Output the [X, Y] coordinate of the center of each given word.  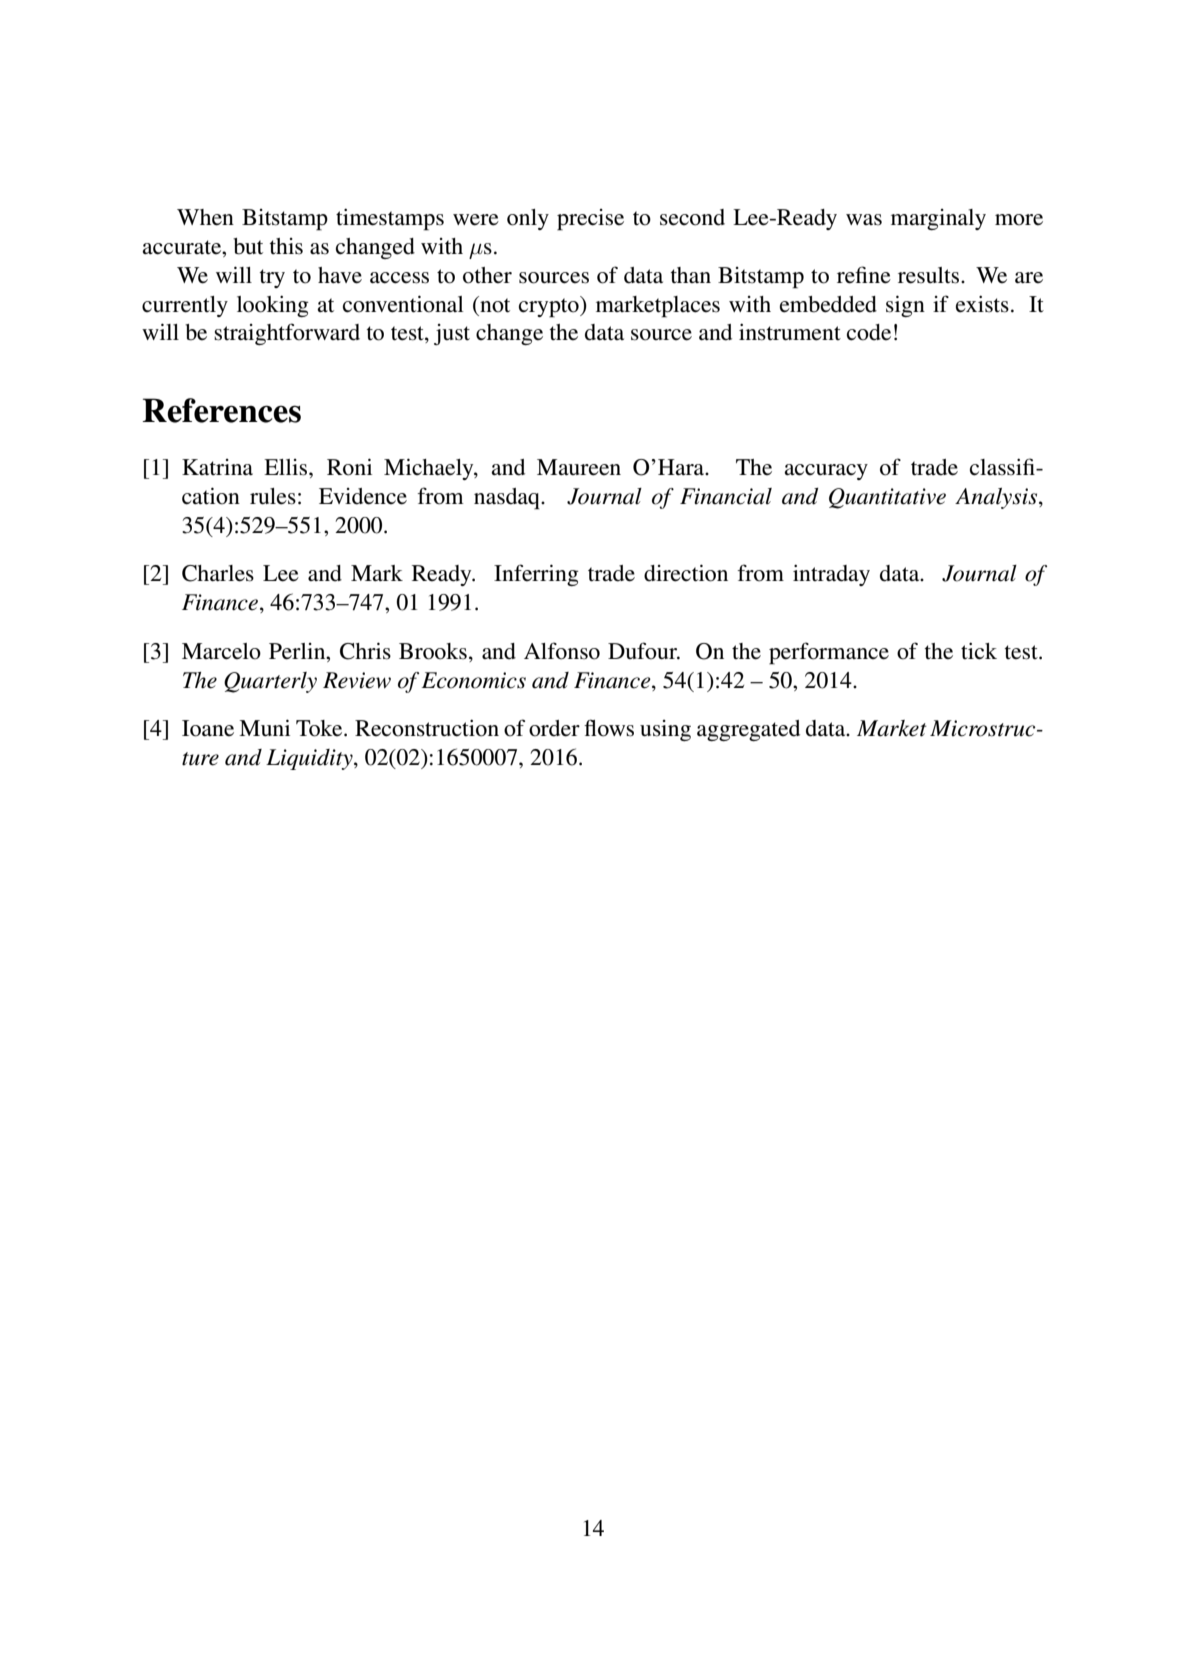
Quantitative [887, 498]
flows [609, 728]
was [864, 220]
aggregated [748, 730]
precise [590, 220]
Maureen [579, 467]
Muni [264, 727]
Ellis [287, 467]
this [286, 246]
